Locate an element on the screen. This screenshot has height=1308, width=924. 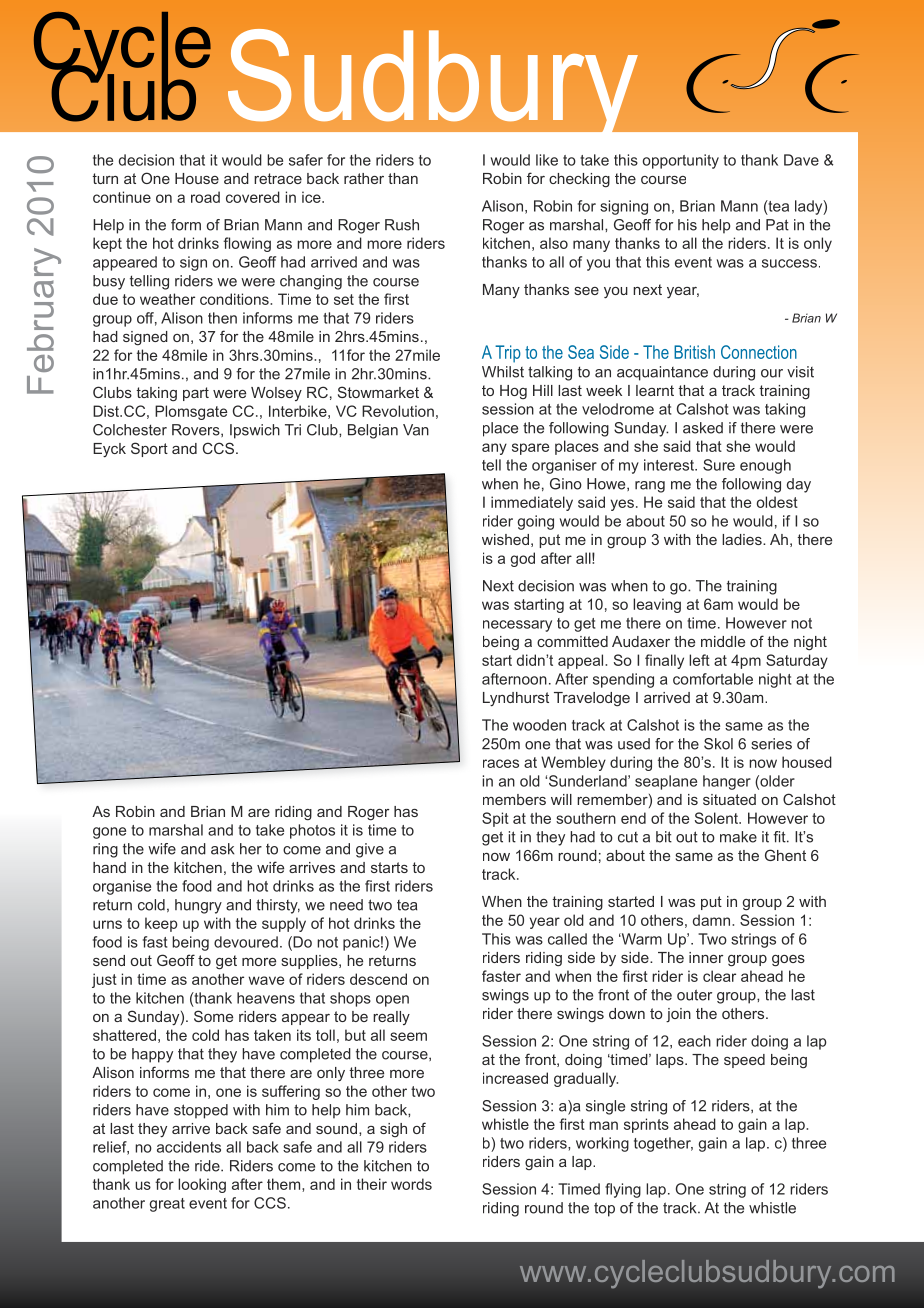
descend is located at coordinates (378, 979).
